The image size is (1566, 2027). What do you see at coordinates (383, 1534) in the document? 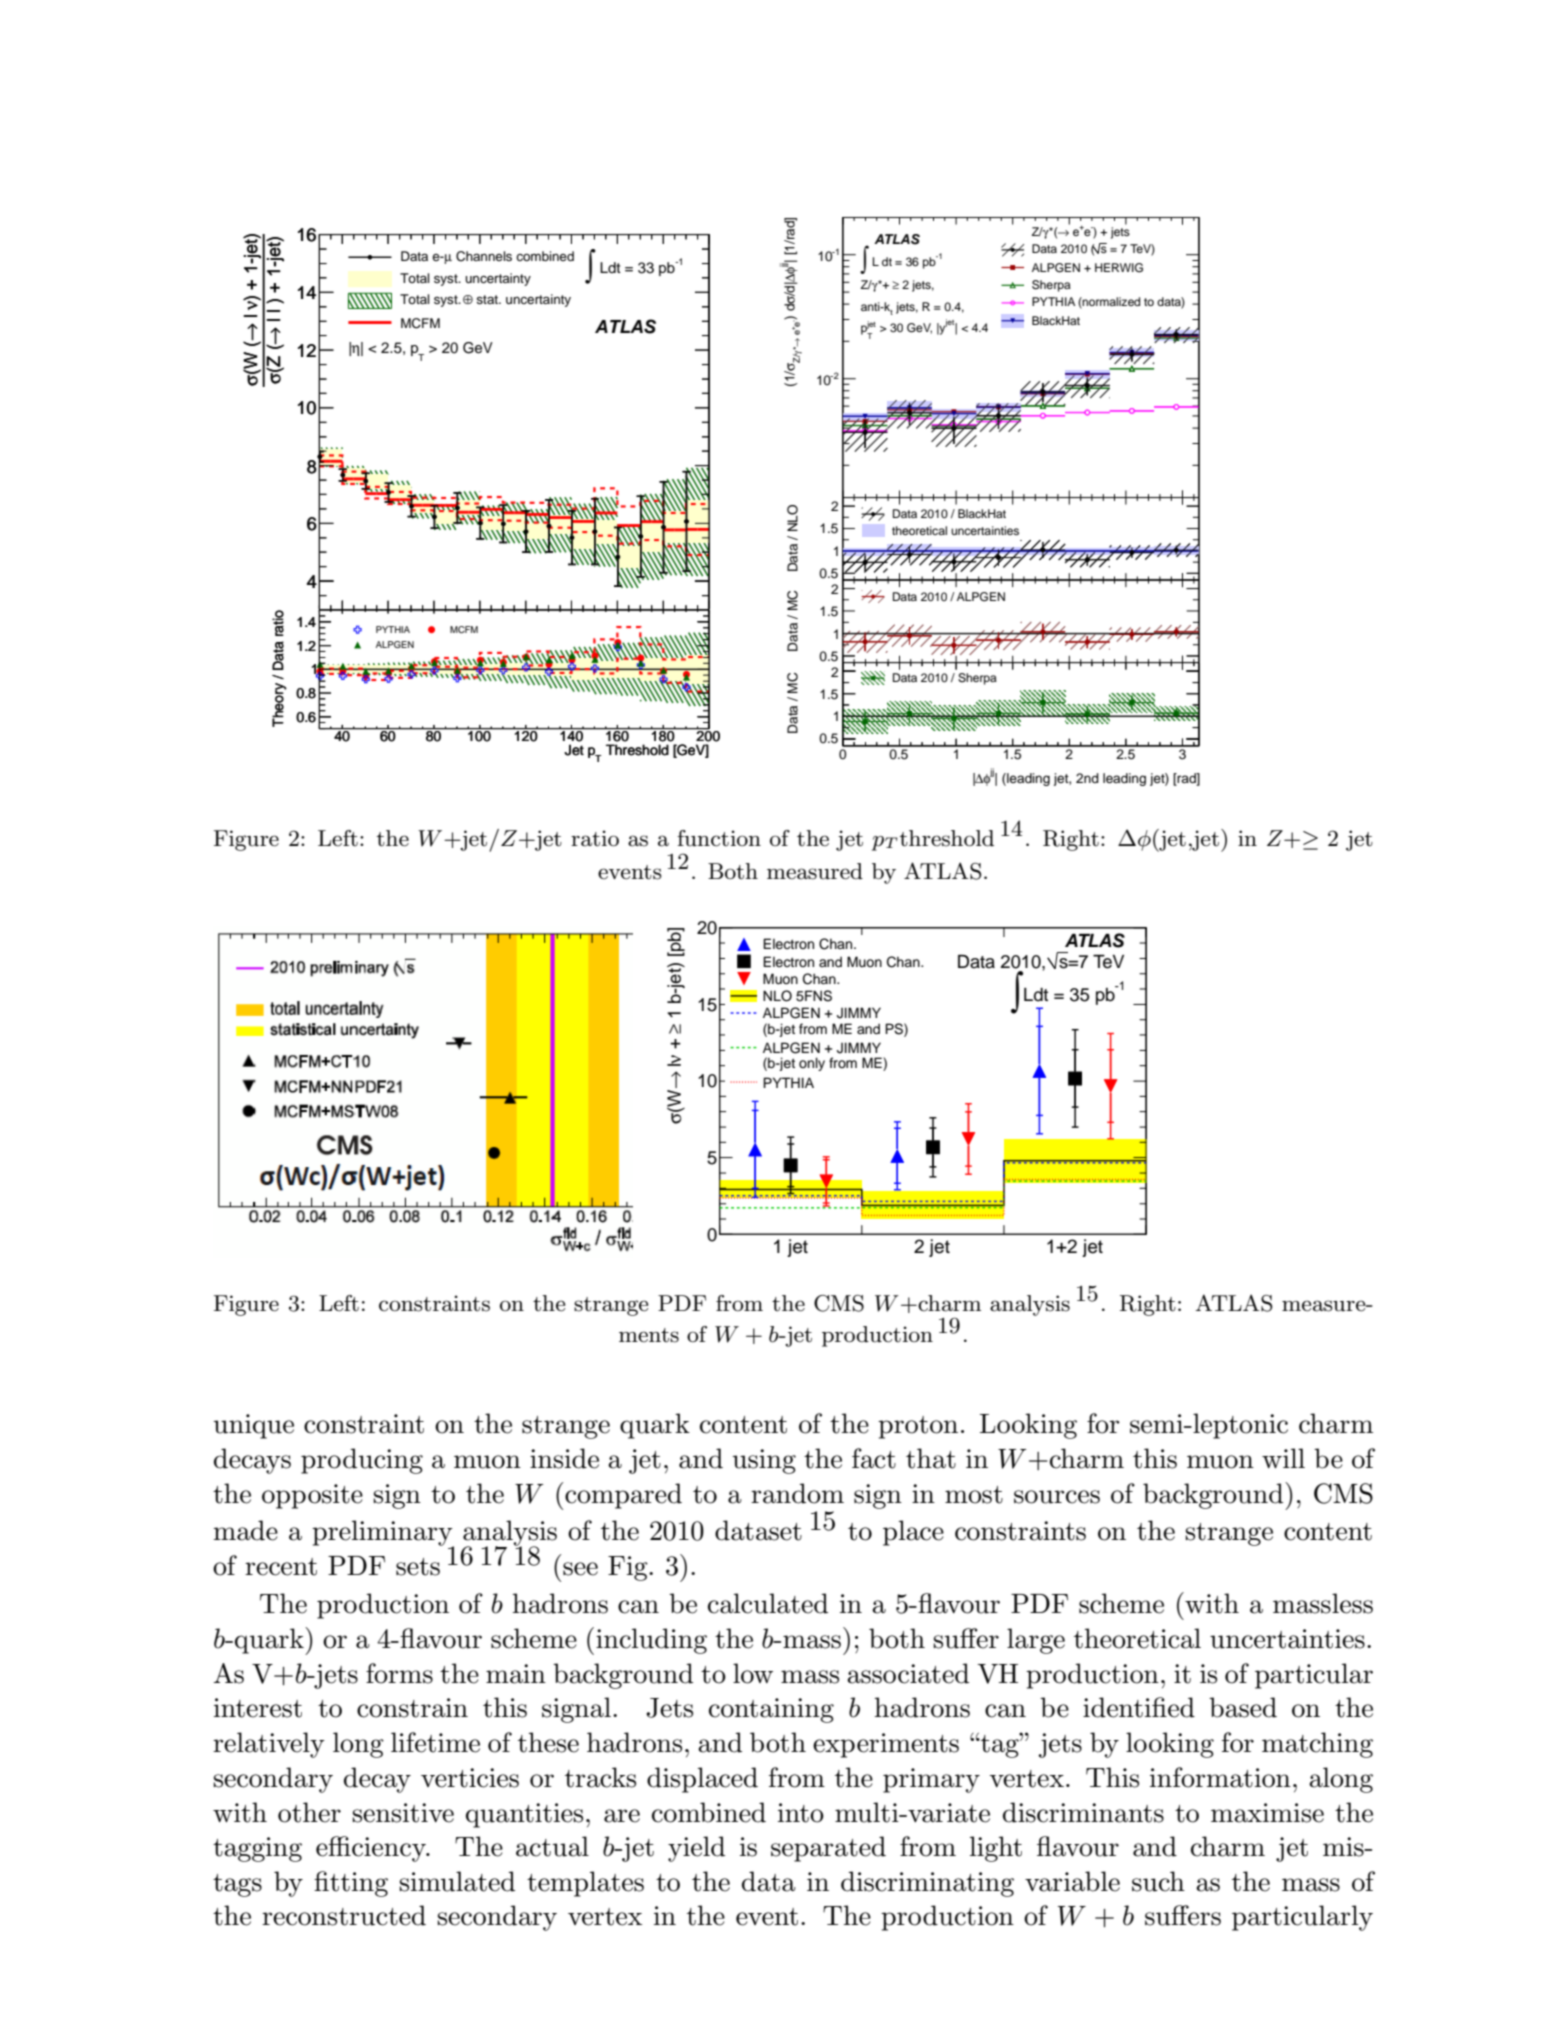
I see `preliminary` at bounding box center [383, 1534].
